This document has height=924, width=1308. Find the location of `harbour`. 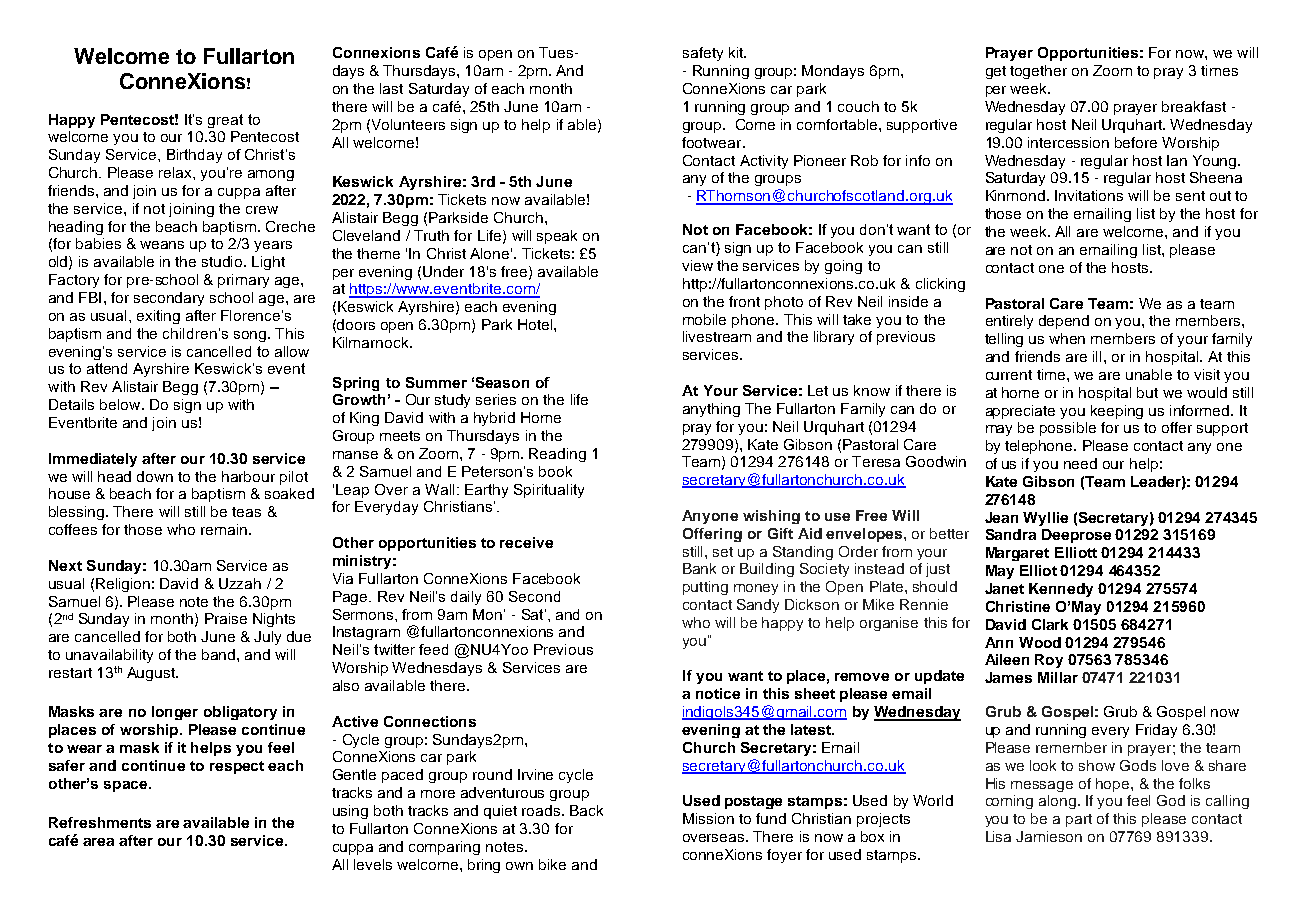

harbour is located at coordinates (248, 476).
